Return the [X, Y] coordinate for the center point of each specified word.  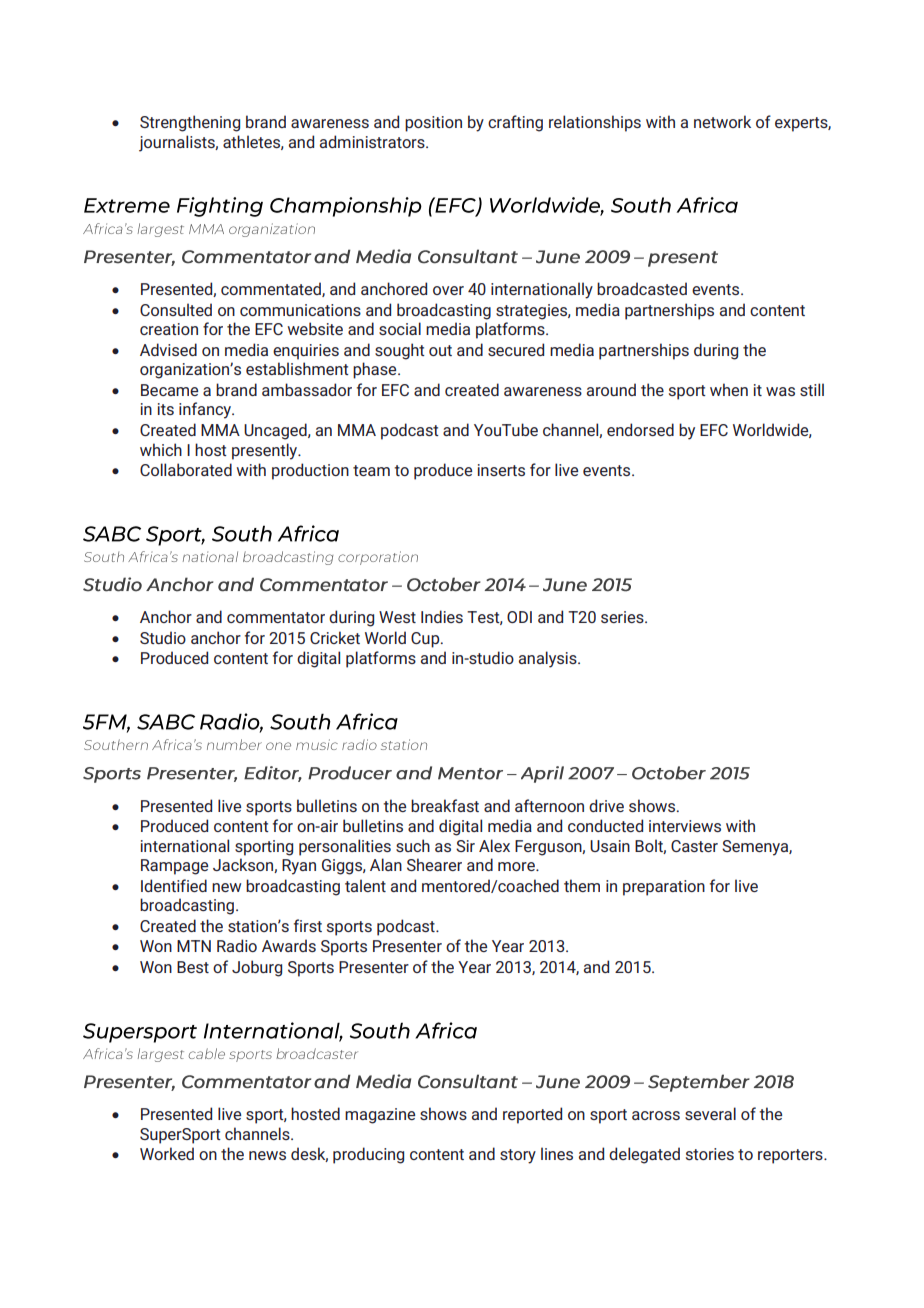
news [267, 1155]
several [710, 1113]
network [722, 121]
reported [532, 1115]
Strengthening [190, 123]
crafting [515, 123]
